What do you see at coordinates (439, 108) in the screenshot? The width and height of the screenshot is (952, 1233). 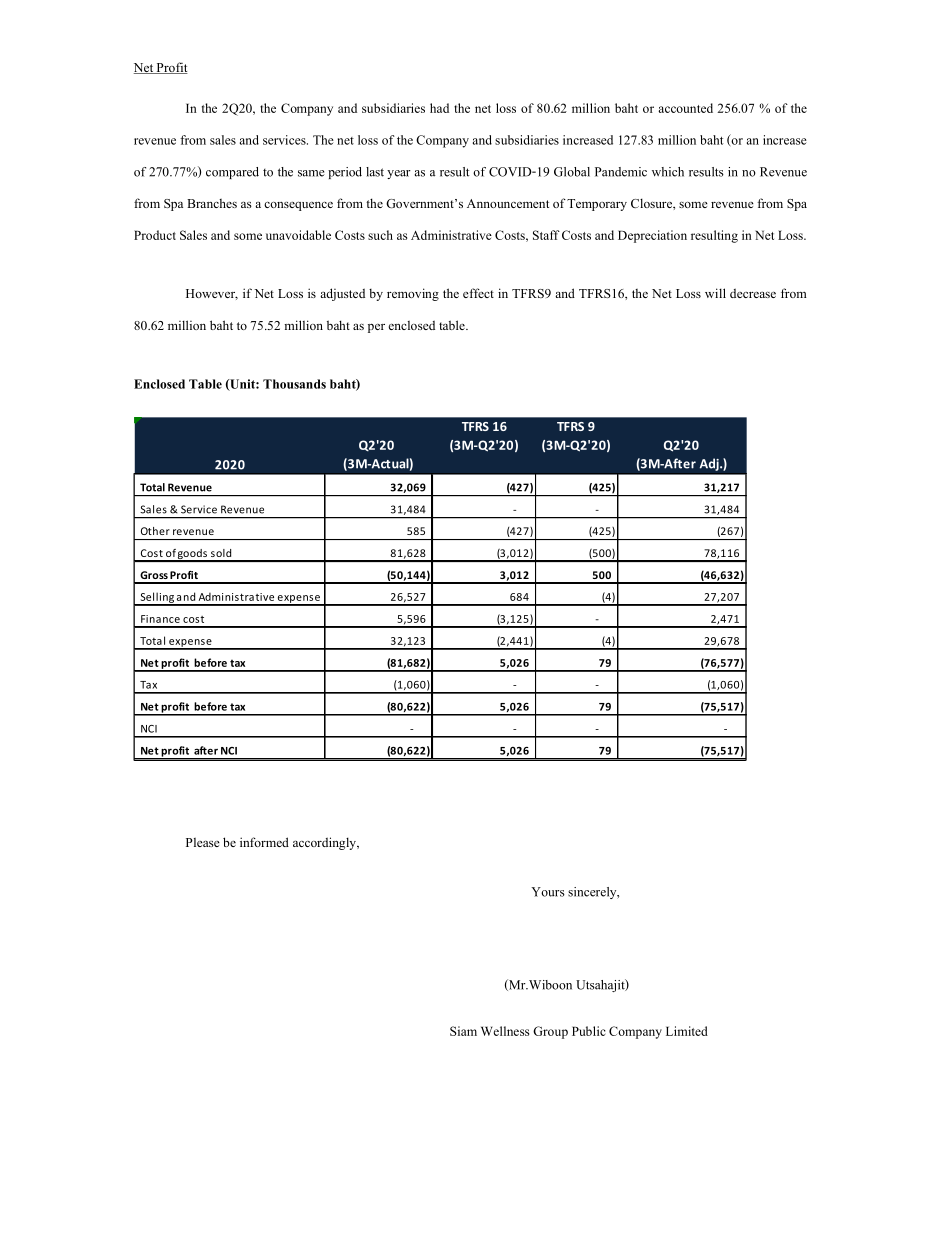 I see `had` at bounding box center [439, 108].
